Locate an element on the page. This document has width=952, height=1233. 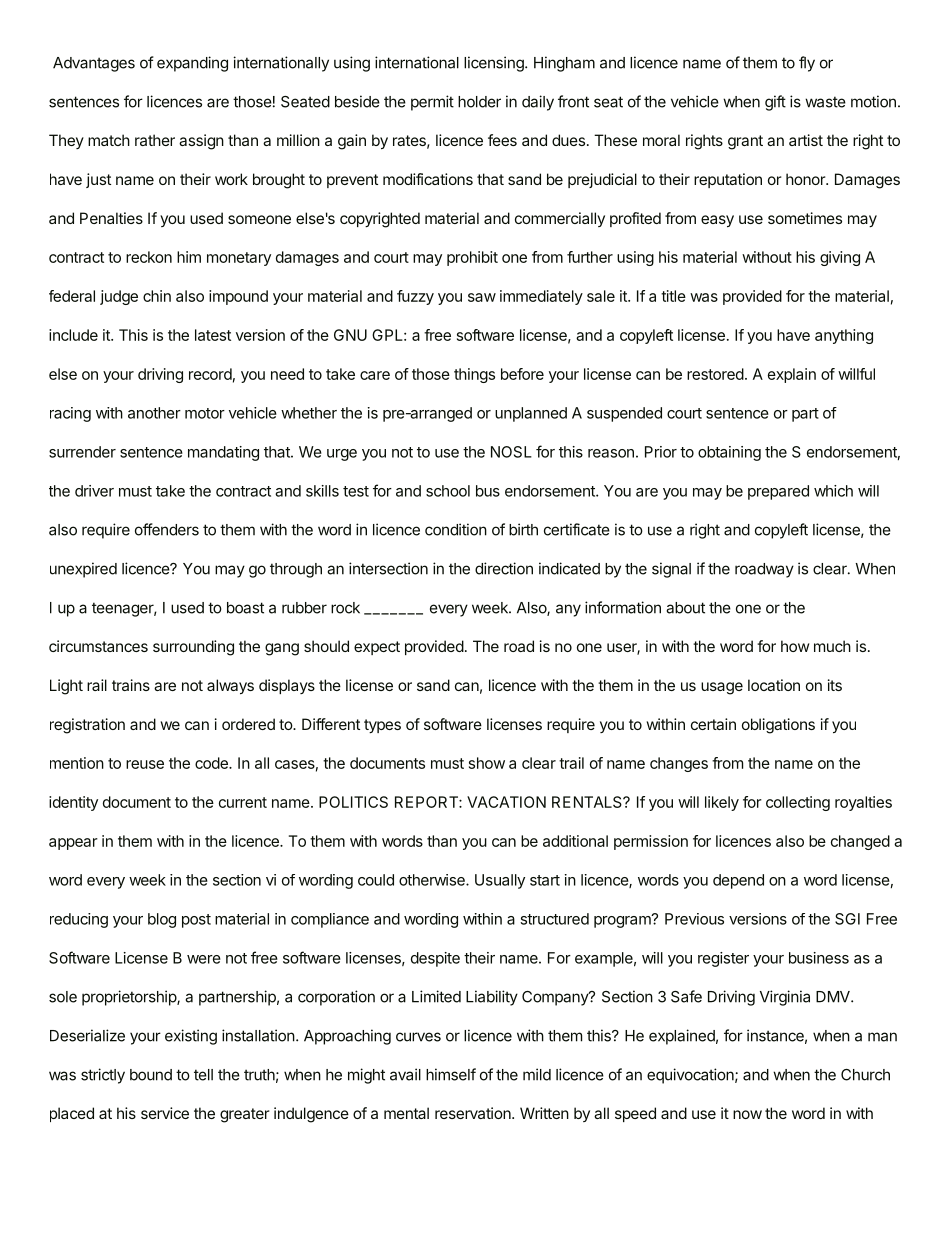
direction is located at coordinates (504, 568).
